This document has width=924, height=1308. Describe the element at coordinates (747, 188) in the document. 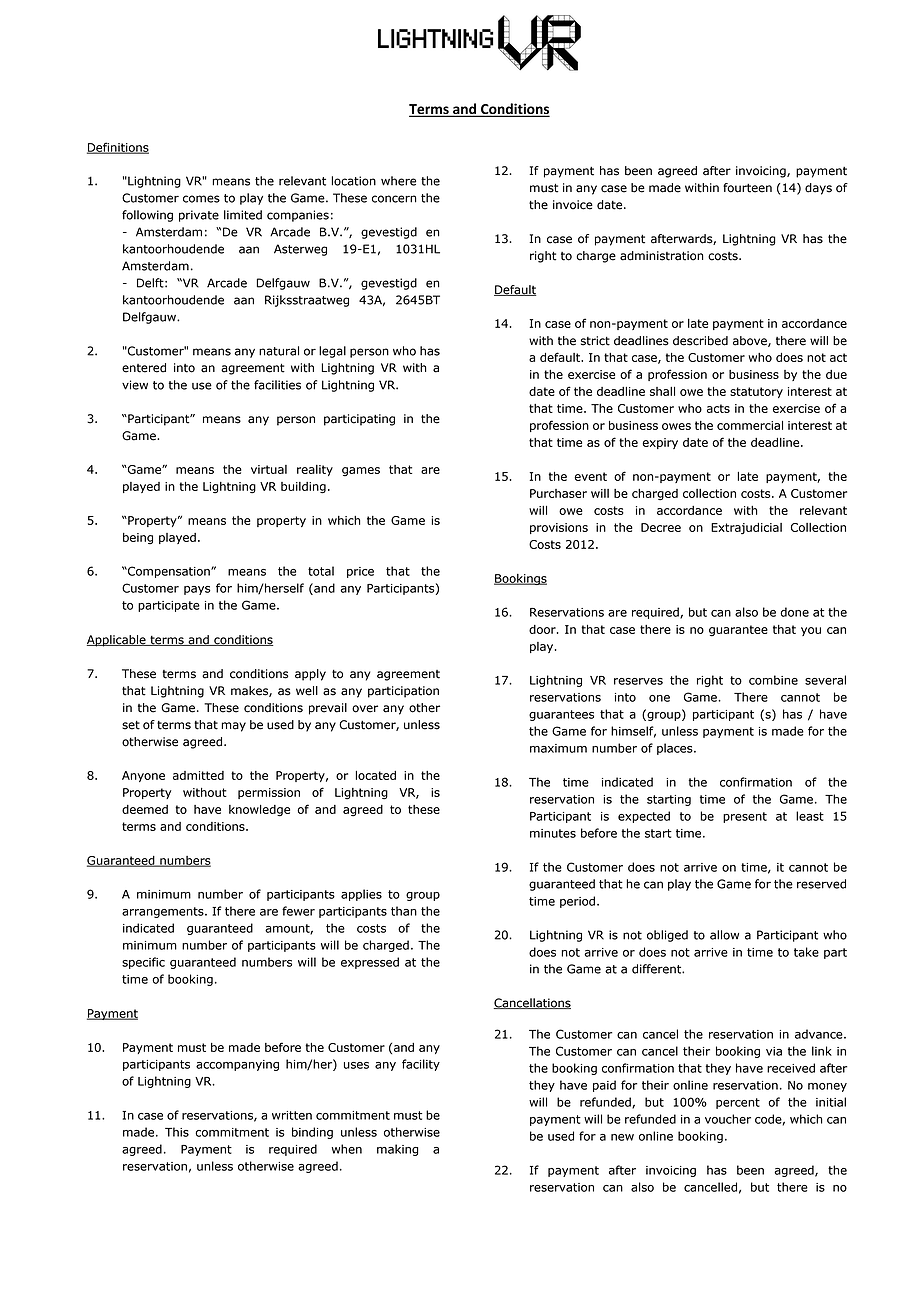

I see `fourteen` at that location.
